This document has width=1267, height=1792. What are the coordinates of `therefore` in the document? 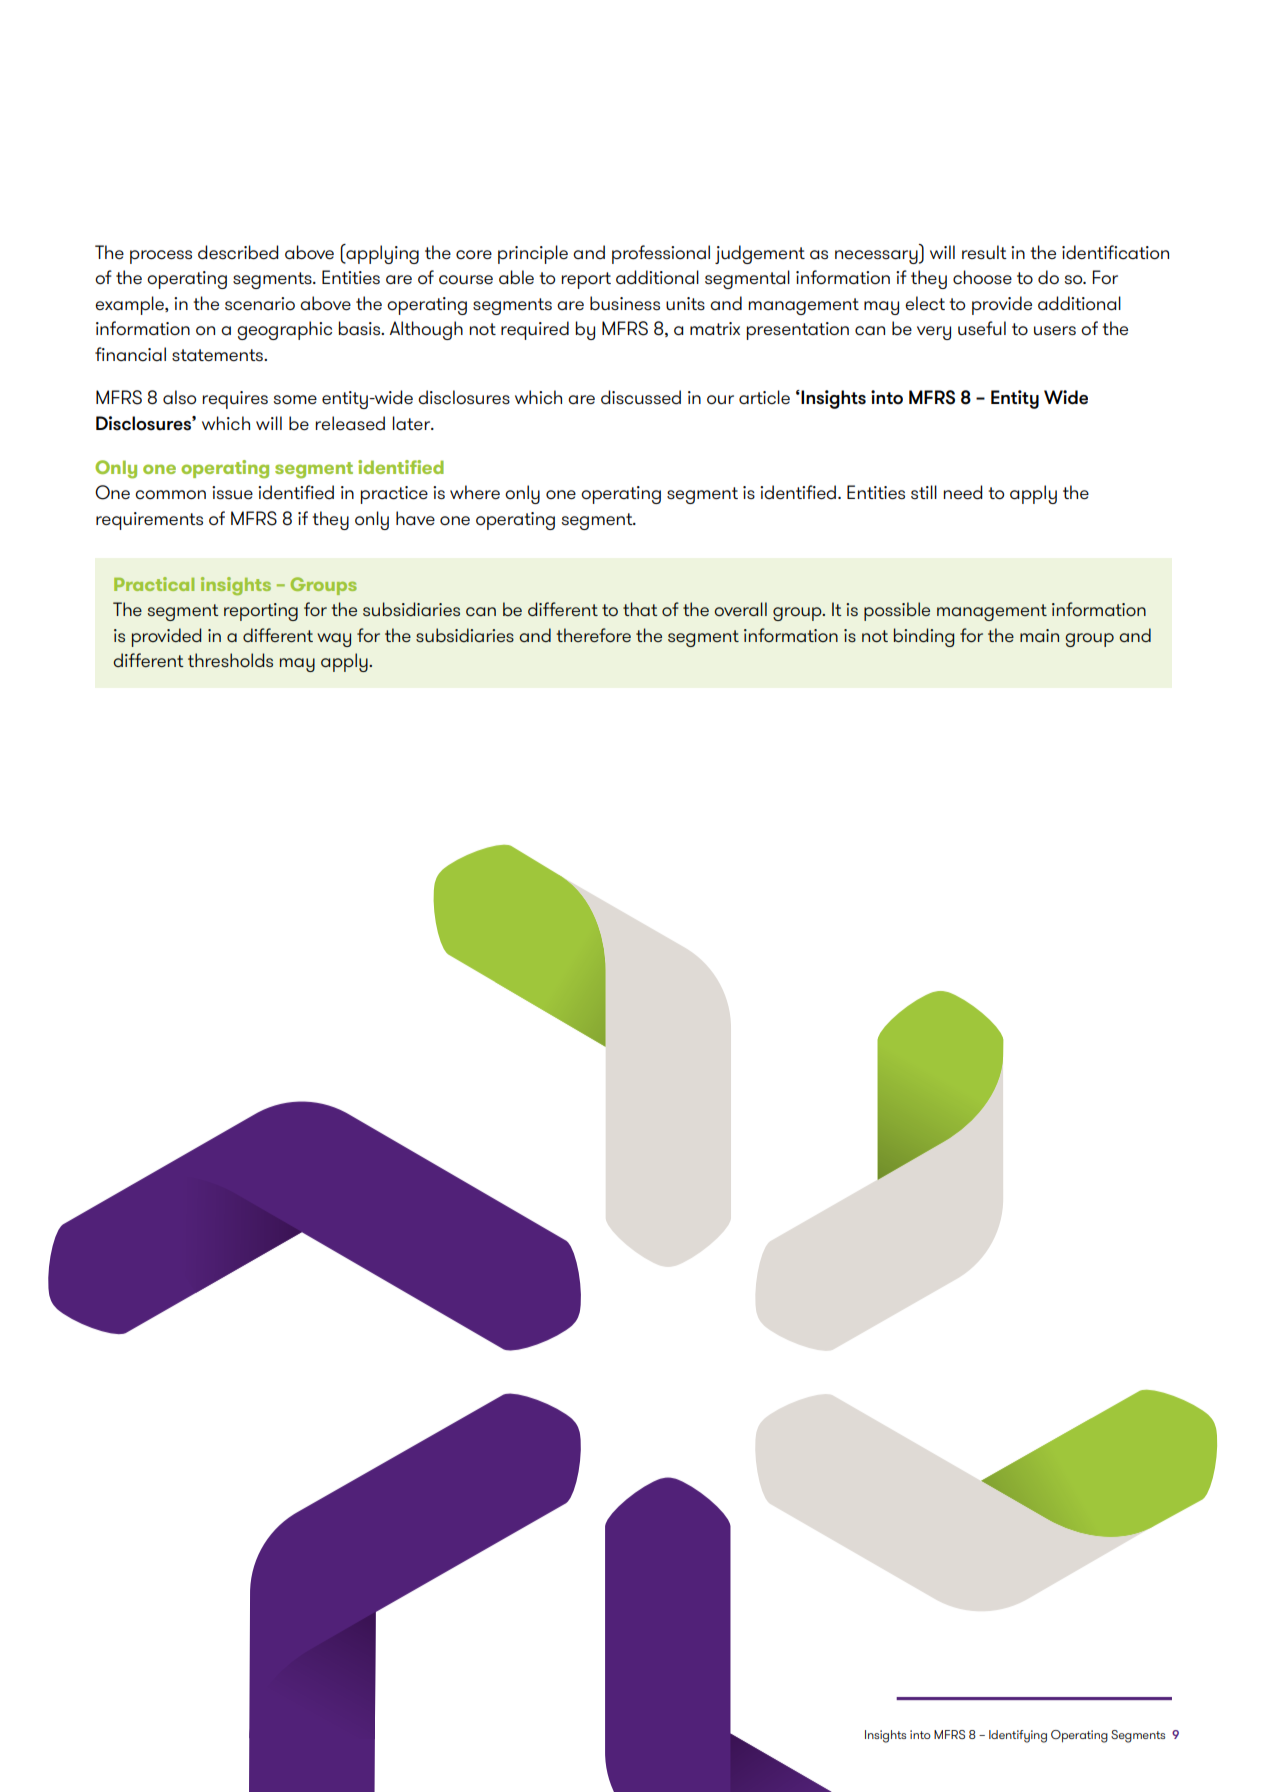 It's located at (594, 635).
